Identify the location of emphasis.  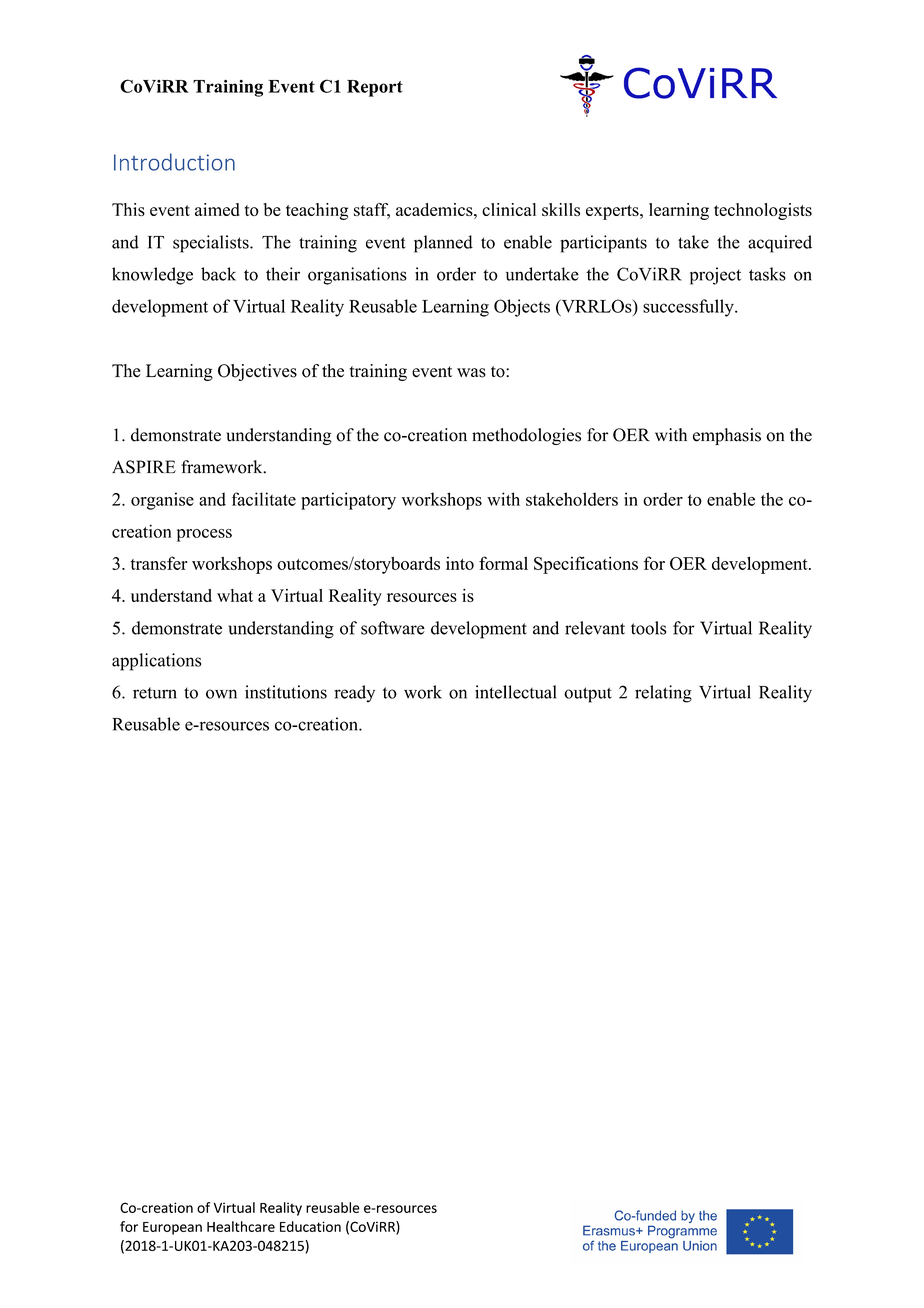
(727, 436).
